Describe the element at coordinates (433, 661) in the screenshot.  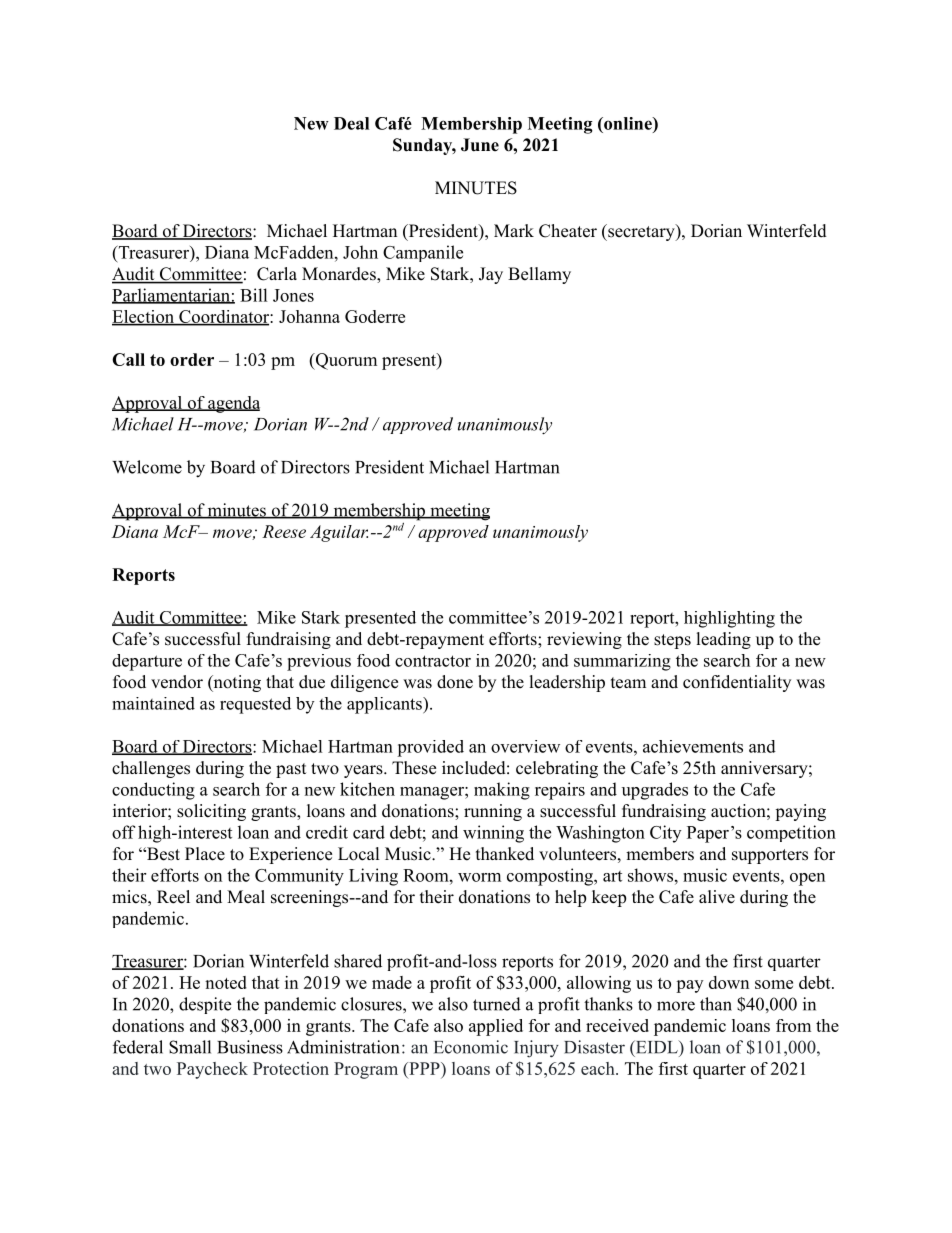
I see `contractor` at that location.
